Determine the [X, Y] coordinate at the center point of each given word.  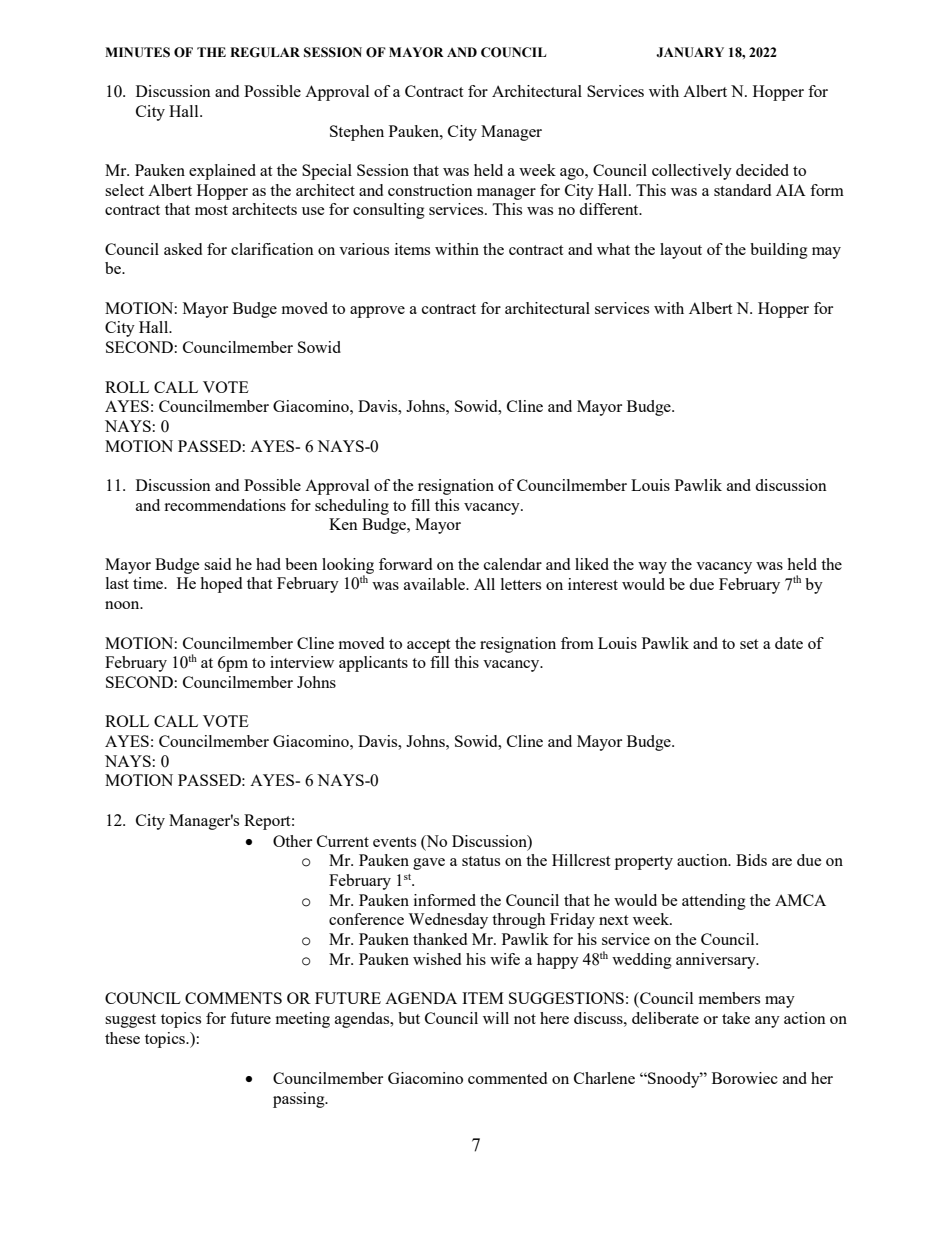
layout [681, 251]
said [217, 564]
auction [703, 860]
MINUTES [137, 52]
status [481, 861]
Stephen [357, 133]
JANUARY [690, 52]
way [652, 568]
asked [183, 249]
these [122, 1038]
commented [507, 1078]
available [435, 584]
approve [377, 312]
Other [292, 841]
